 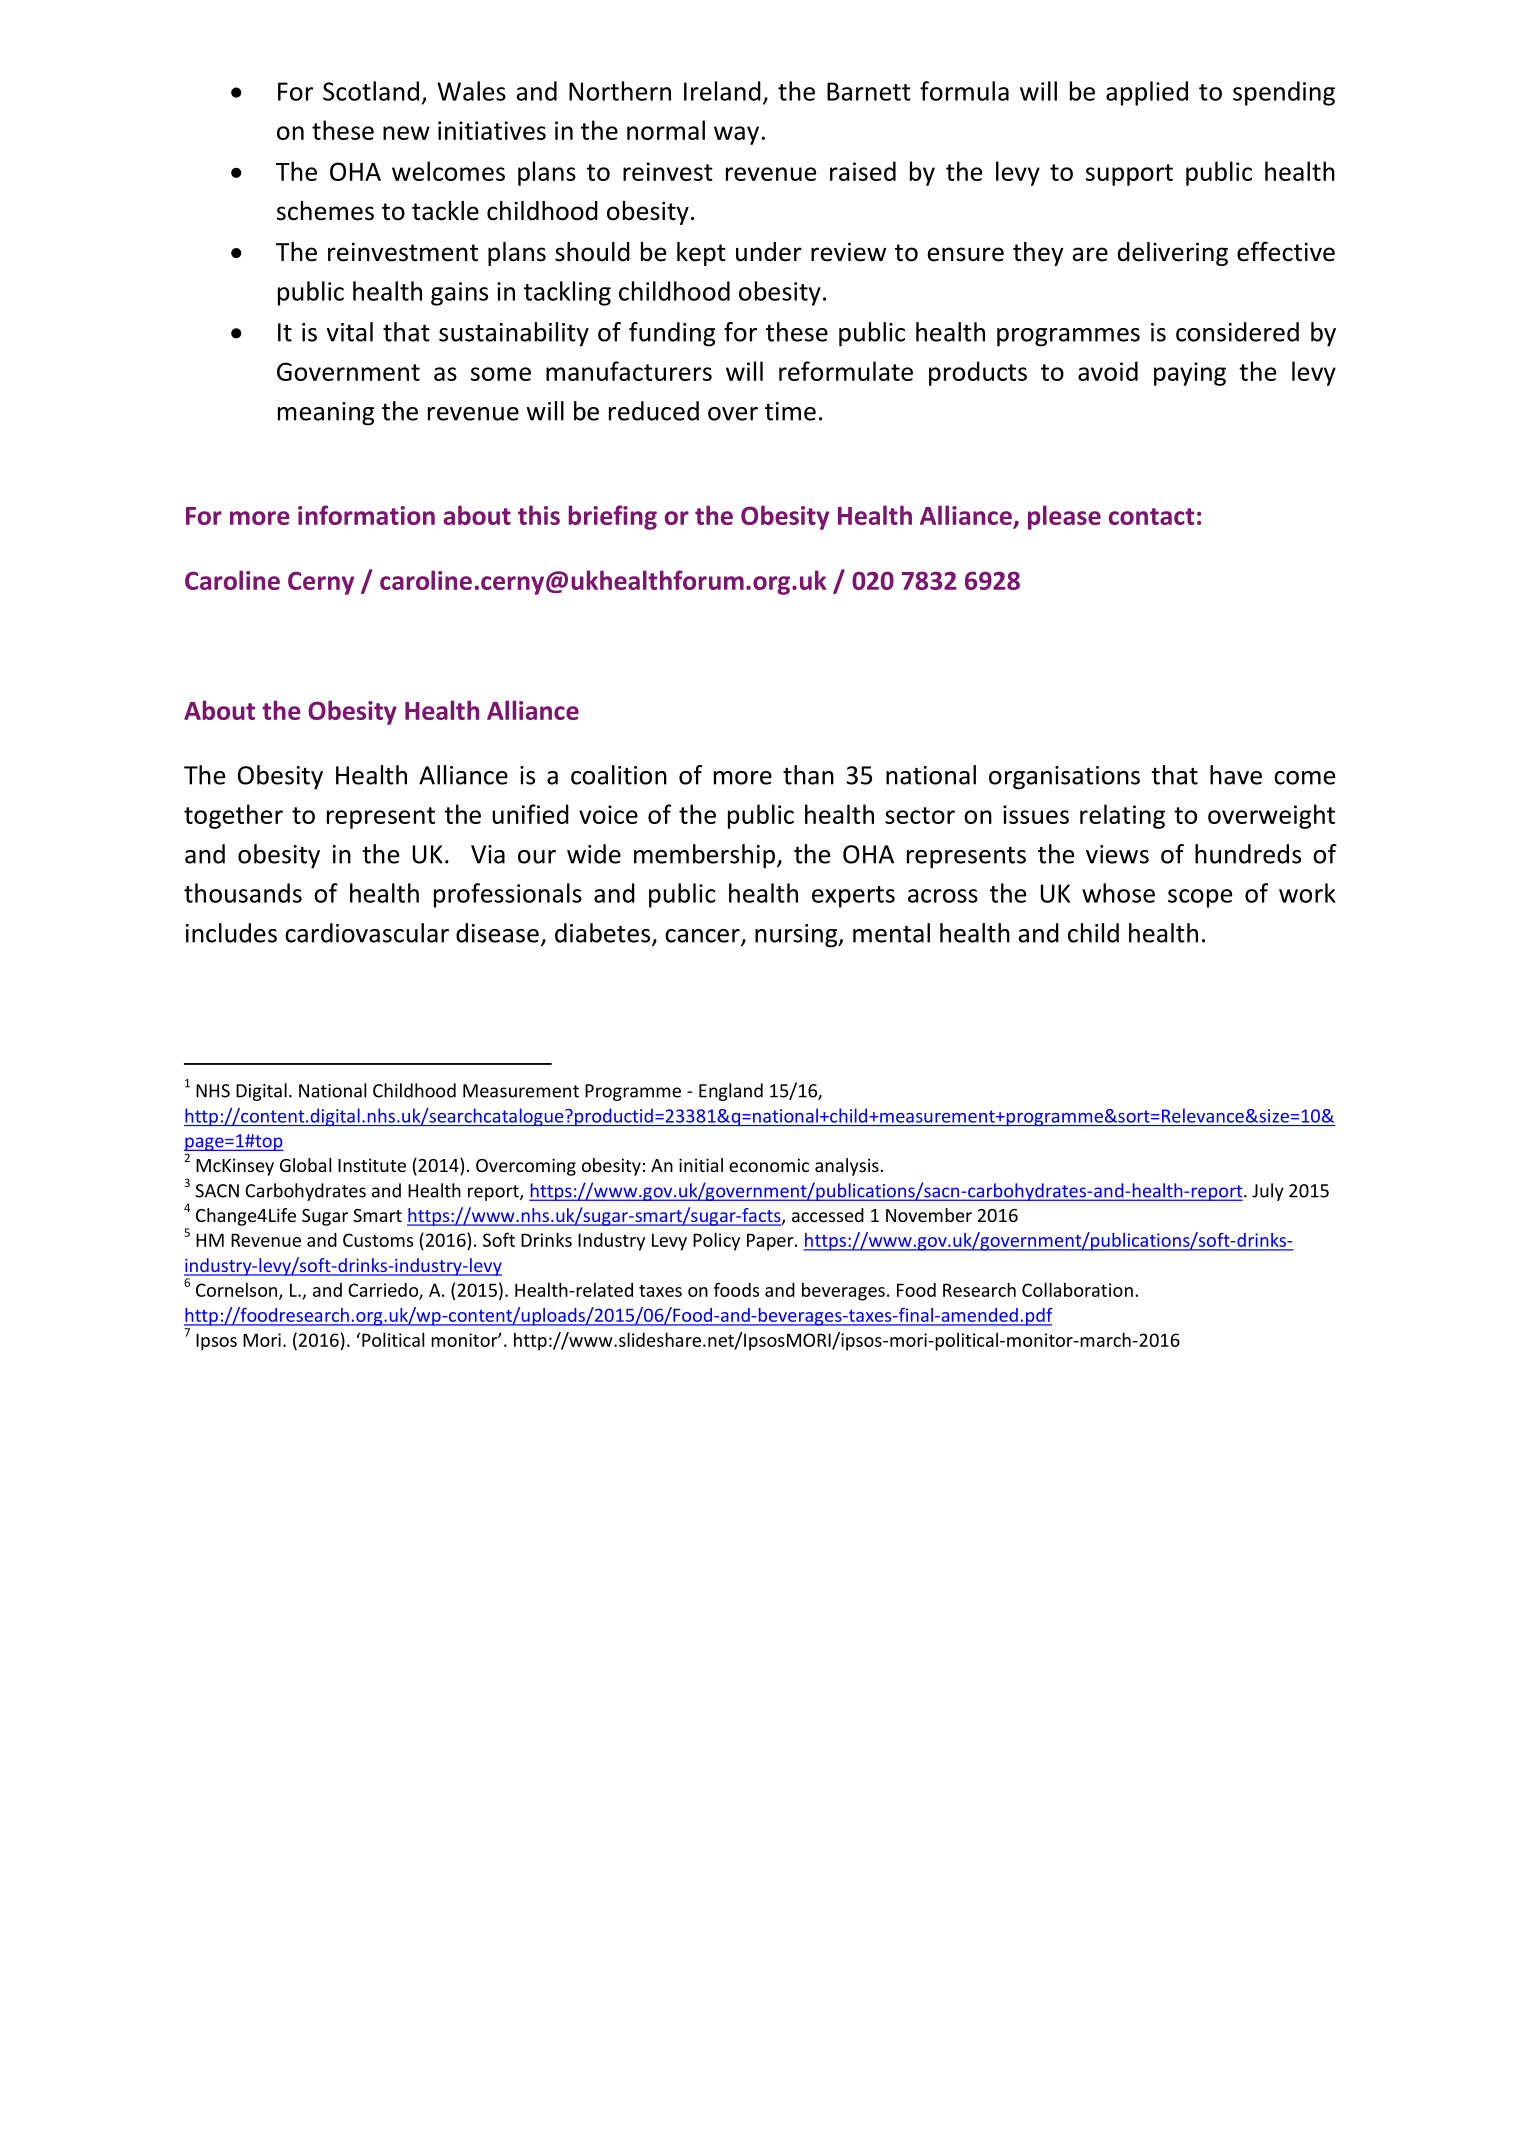 What do you see at coordinates (771, 1242) in the screenshot?
I see `Paper` at bounding box center [771, 1242].
